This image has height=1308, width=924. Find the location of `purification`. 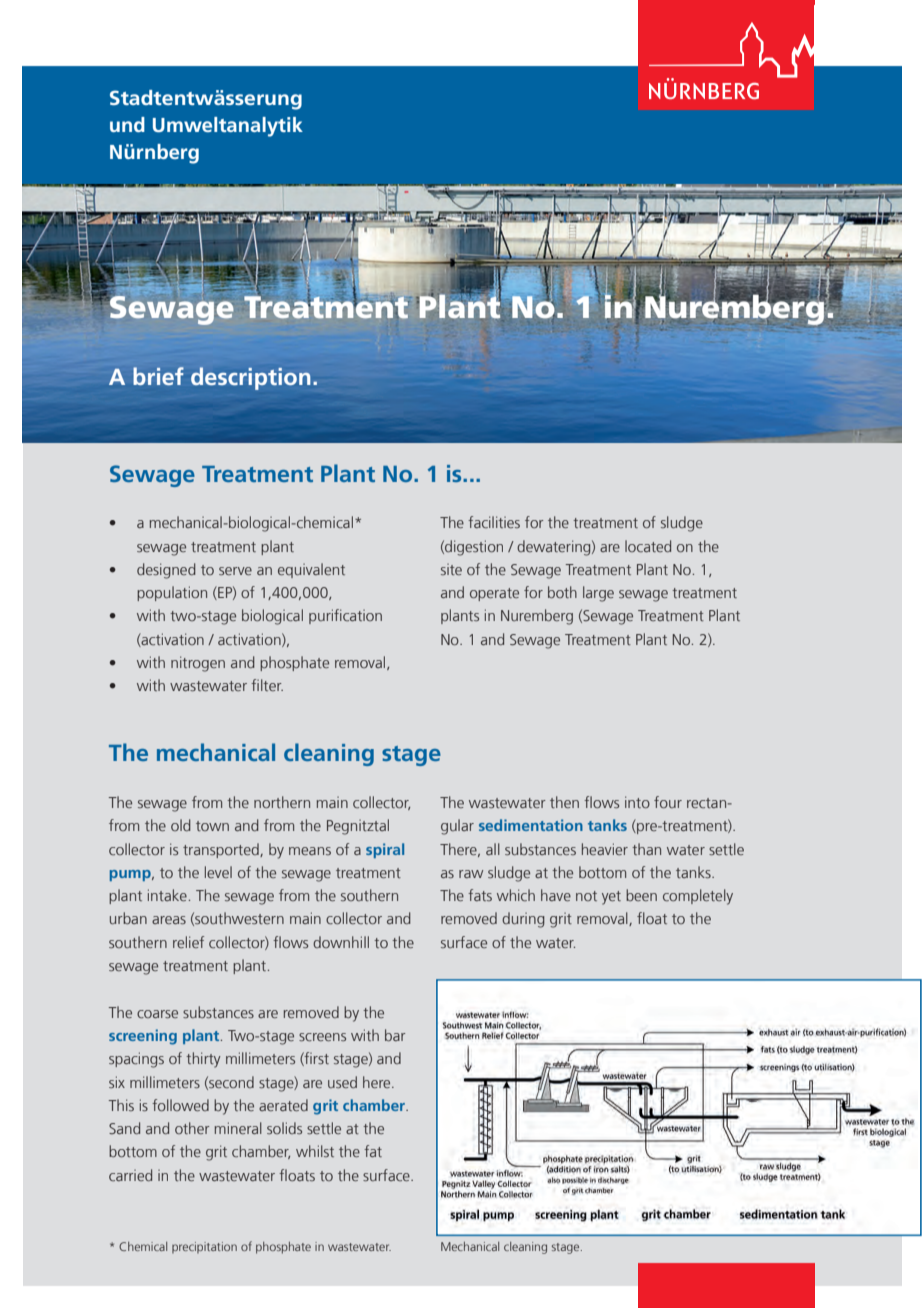

purification is located at coordinates (345, 616).
